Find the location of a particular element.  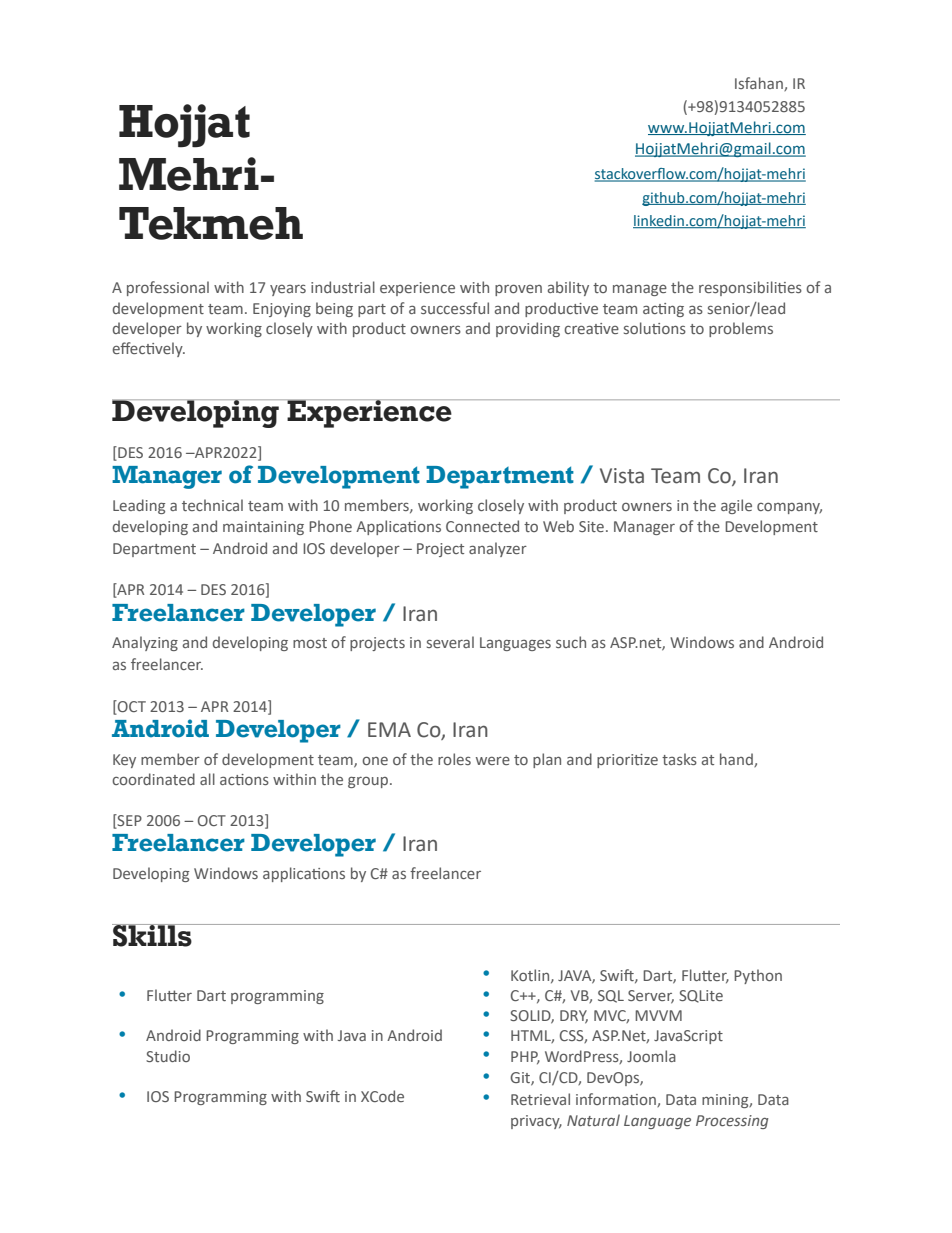

Connected is located at coordinates (482, 526).
